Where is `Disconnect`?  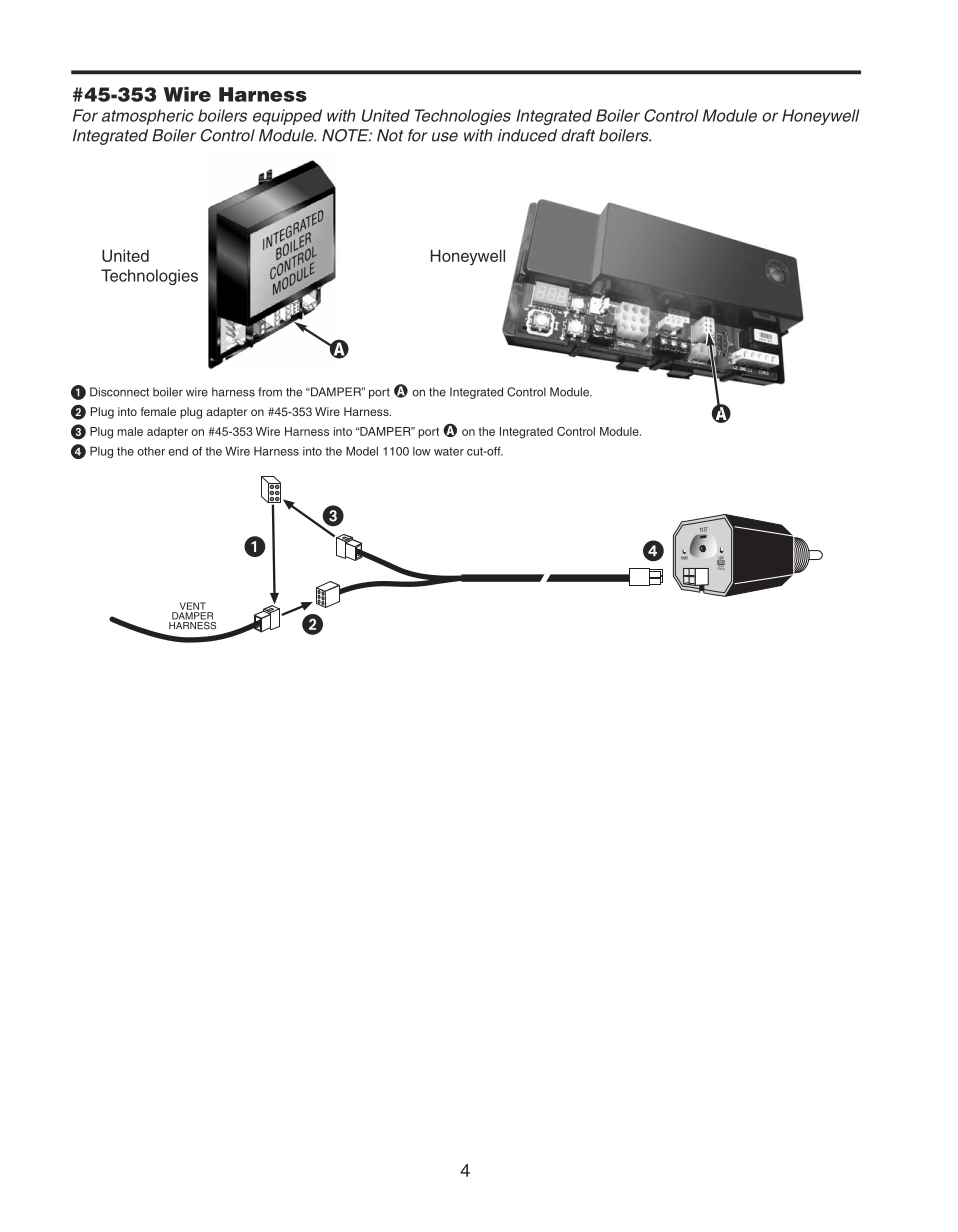
Disconnect is located at coordinates (119, 392).
